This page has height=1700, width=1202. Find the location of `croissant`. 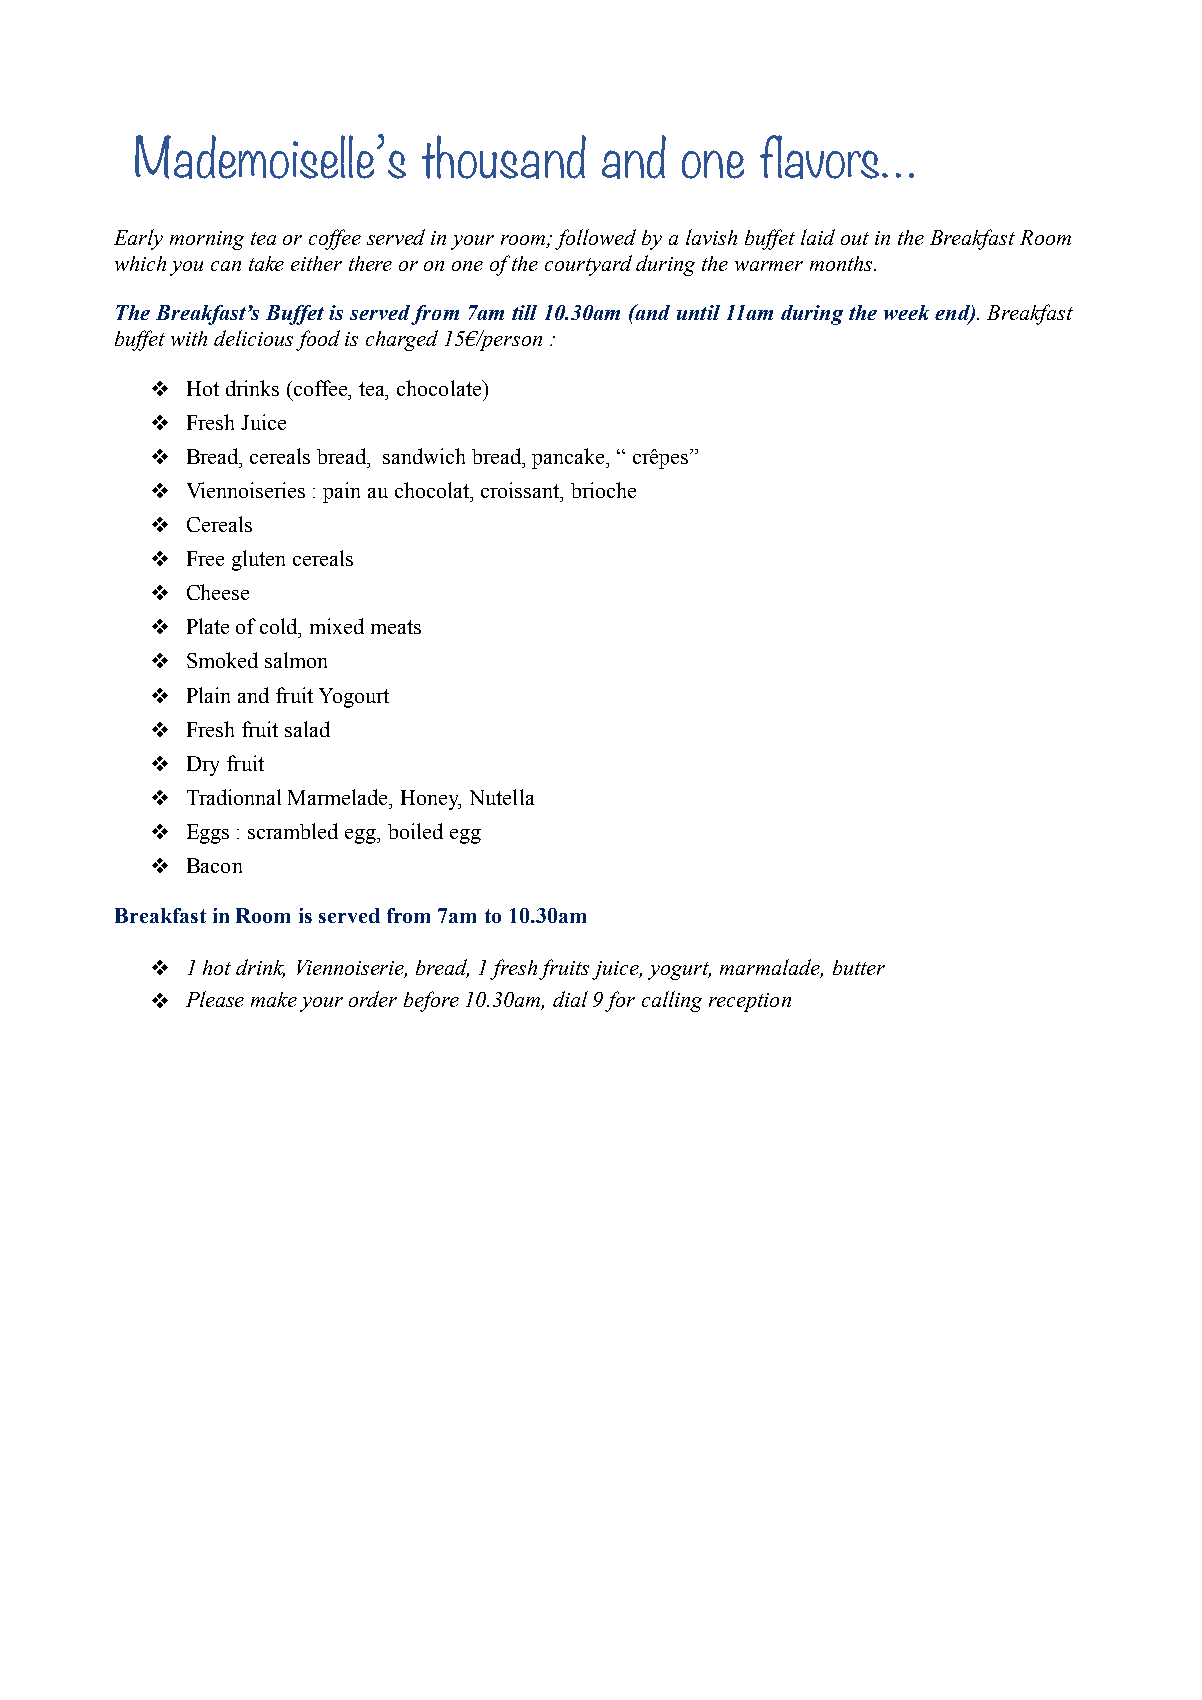

croissant is located at coordinates (521, 490).
